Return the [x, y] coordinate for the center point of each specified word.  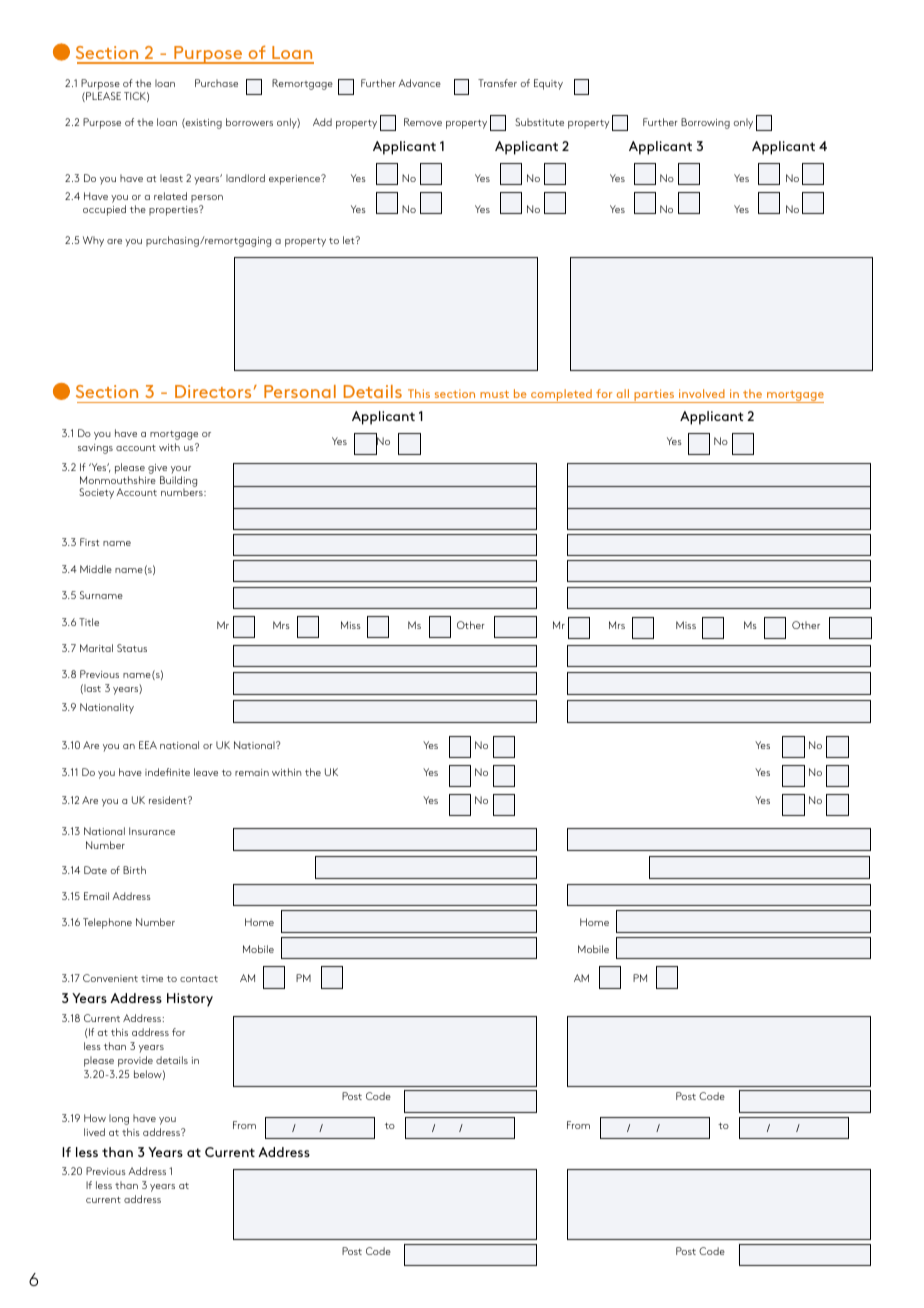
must [494, 394]
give [157, 470]
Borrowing [705, 123]
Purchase [216, 83]
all [623, 393]
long [119, 1119]
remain [252, 772]
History [190, 1000]
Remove [423, 122]
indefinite [167, 772]
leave [206, 772]
